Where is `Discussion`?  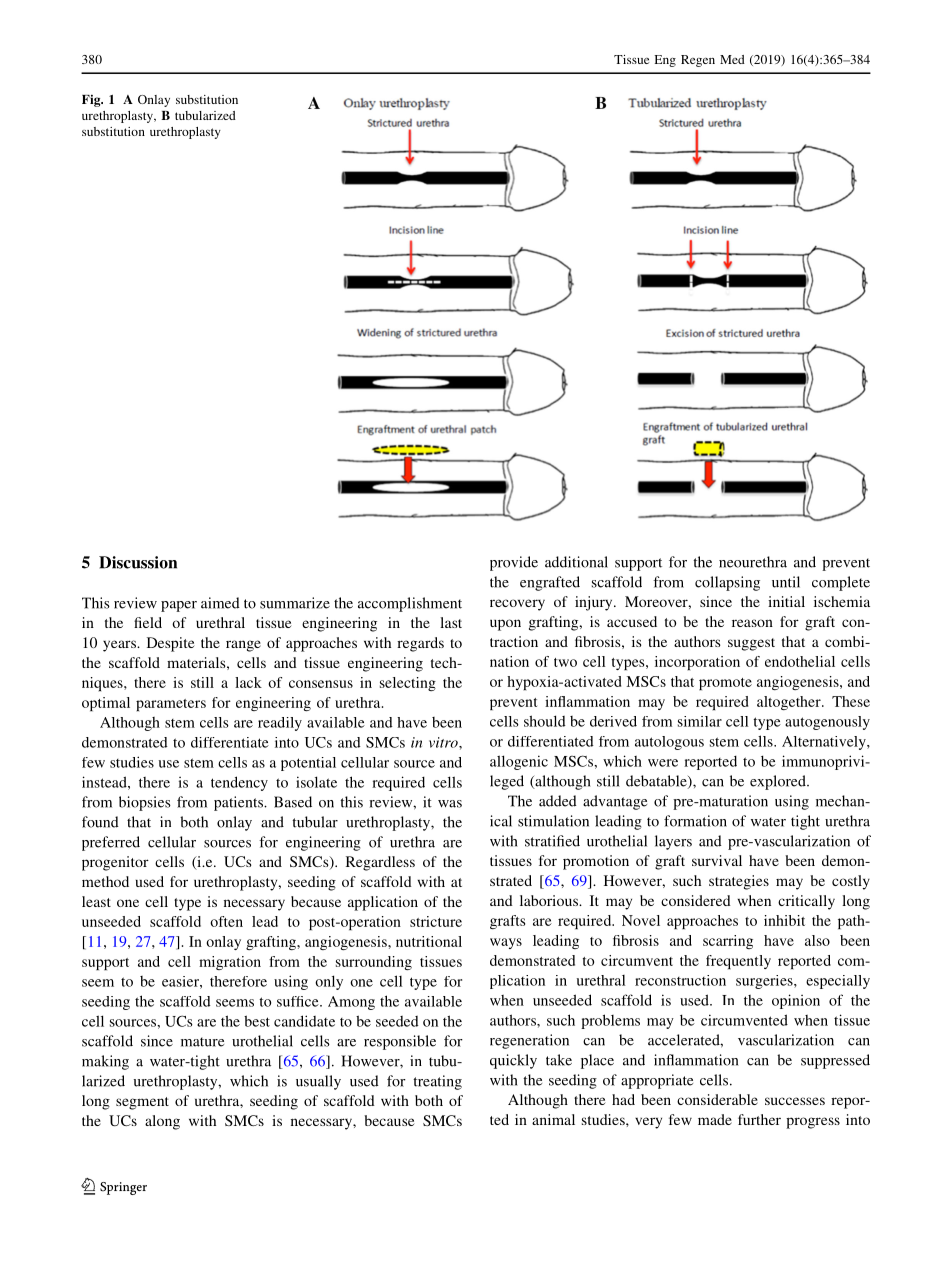 Discussion is located at coordinates (138, 562).
